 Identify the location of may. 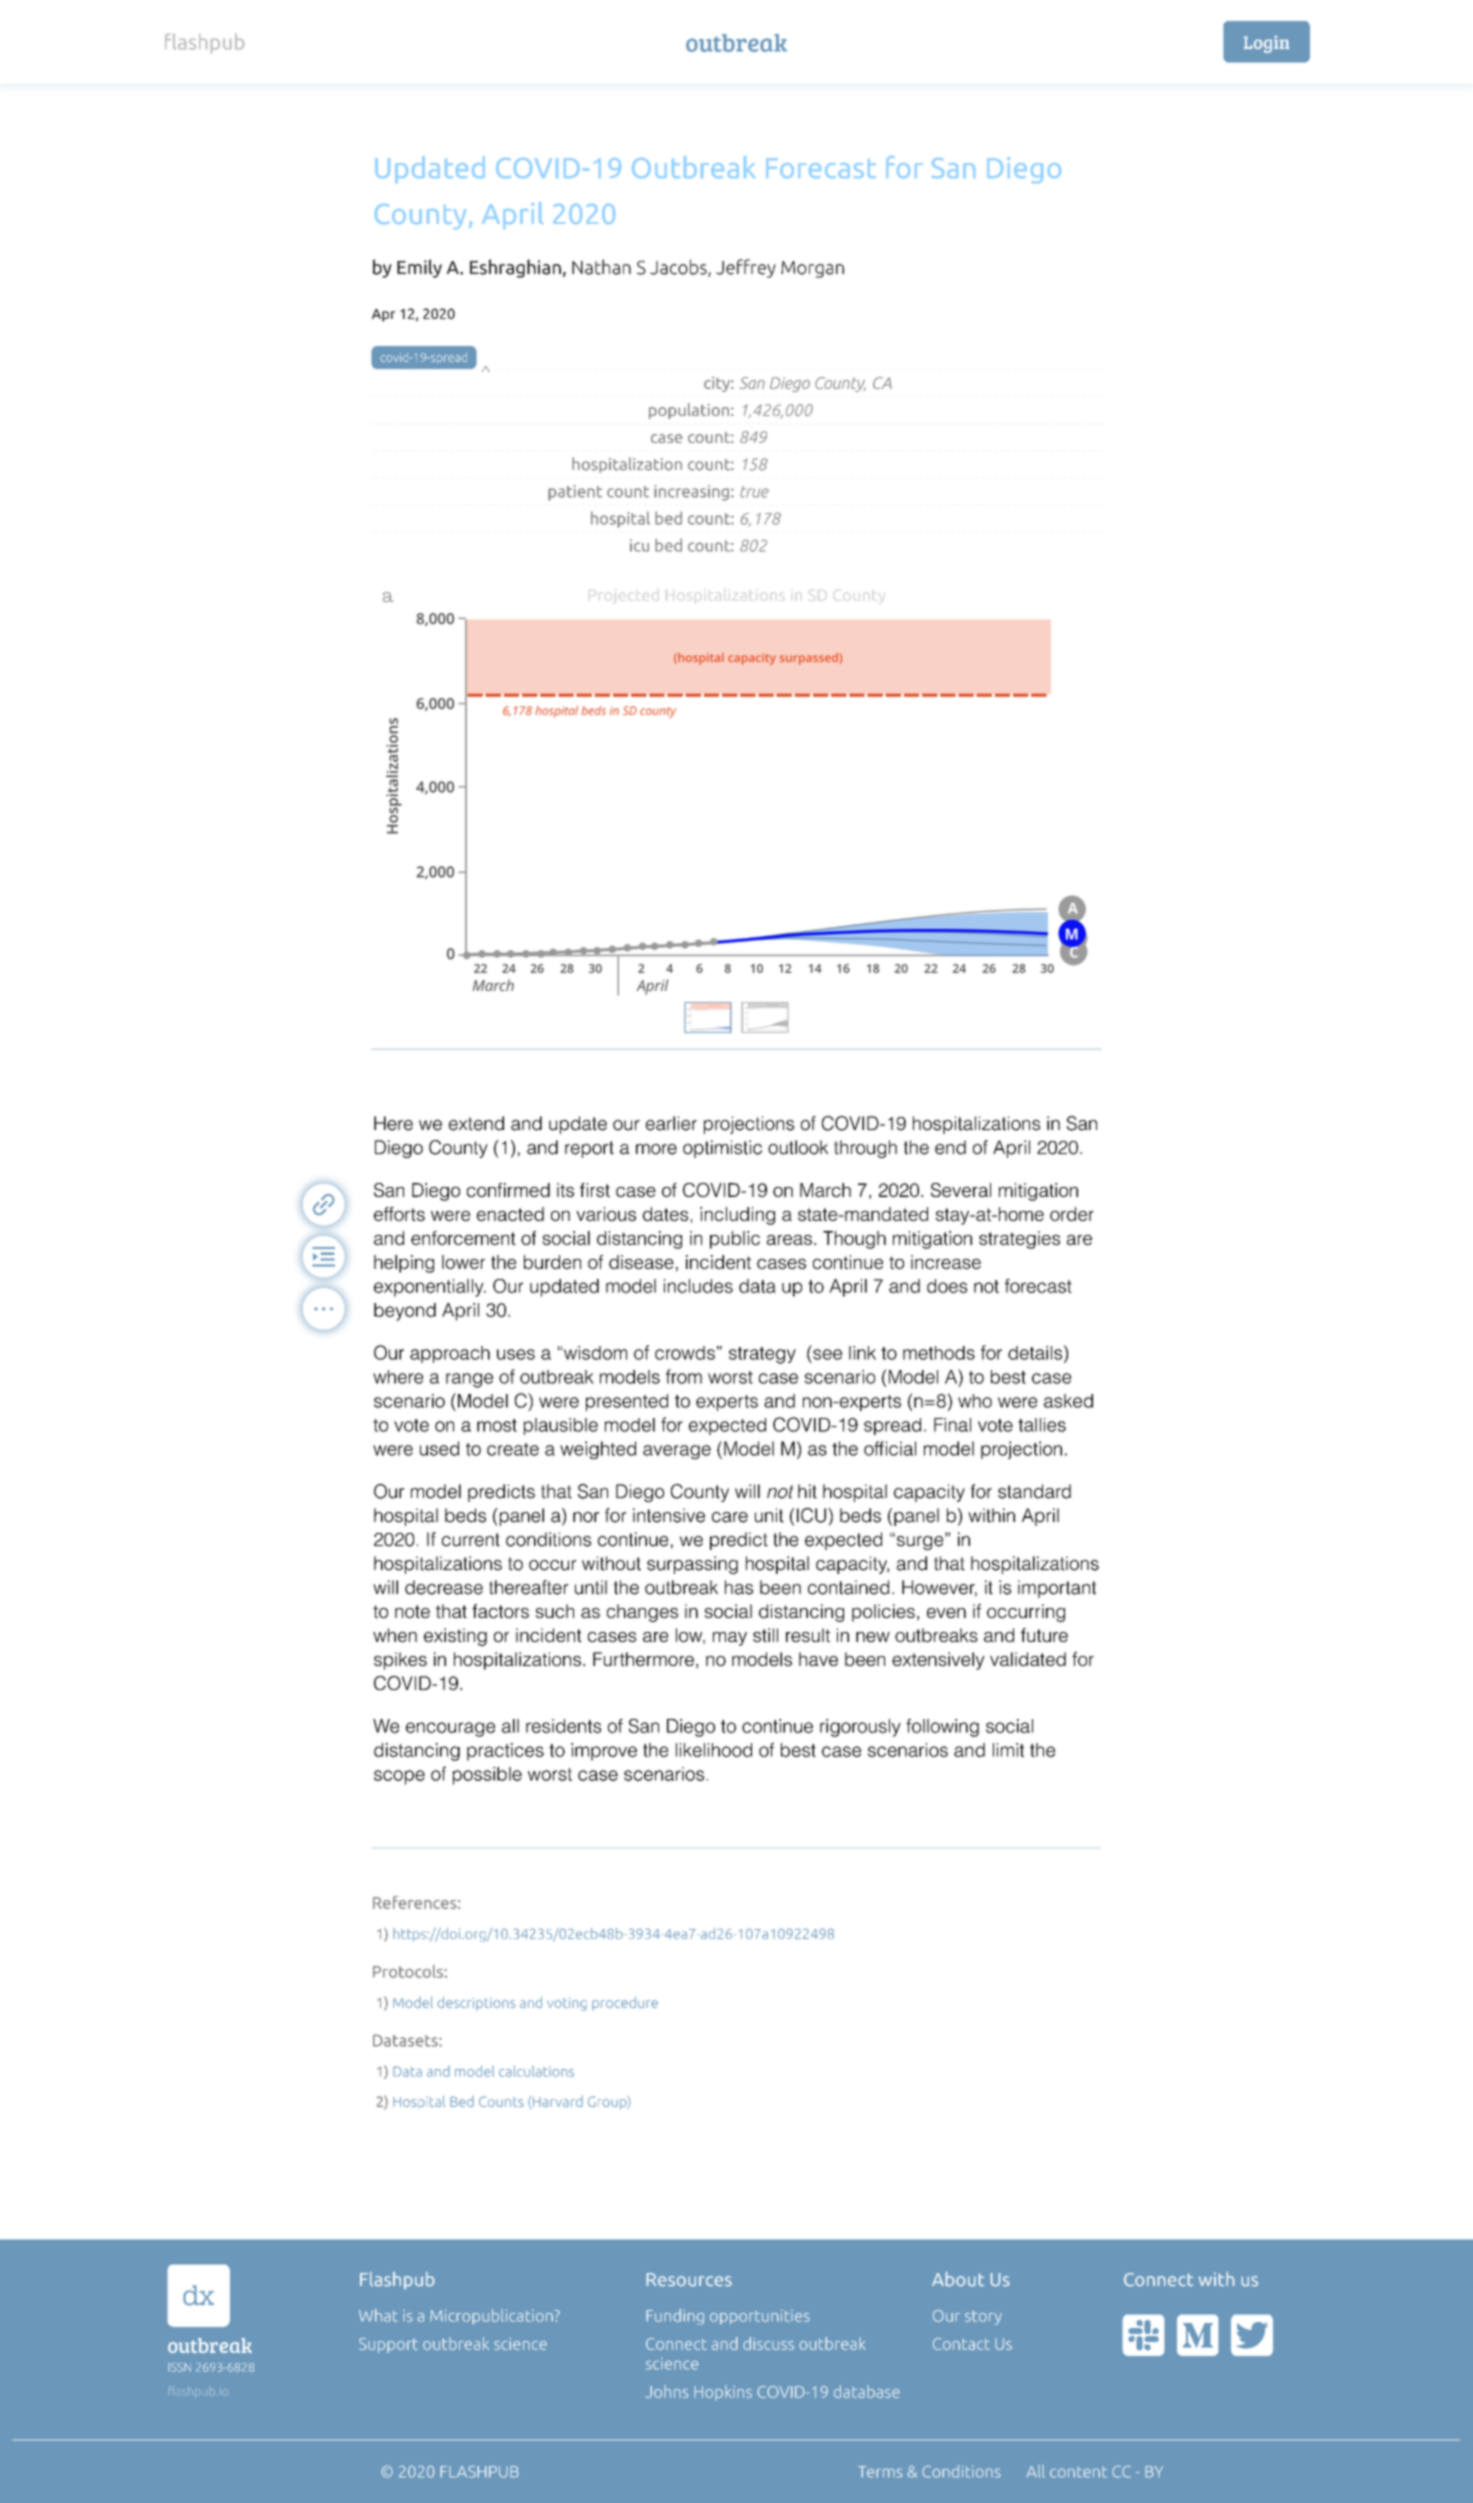
(730, 1639).
